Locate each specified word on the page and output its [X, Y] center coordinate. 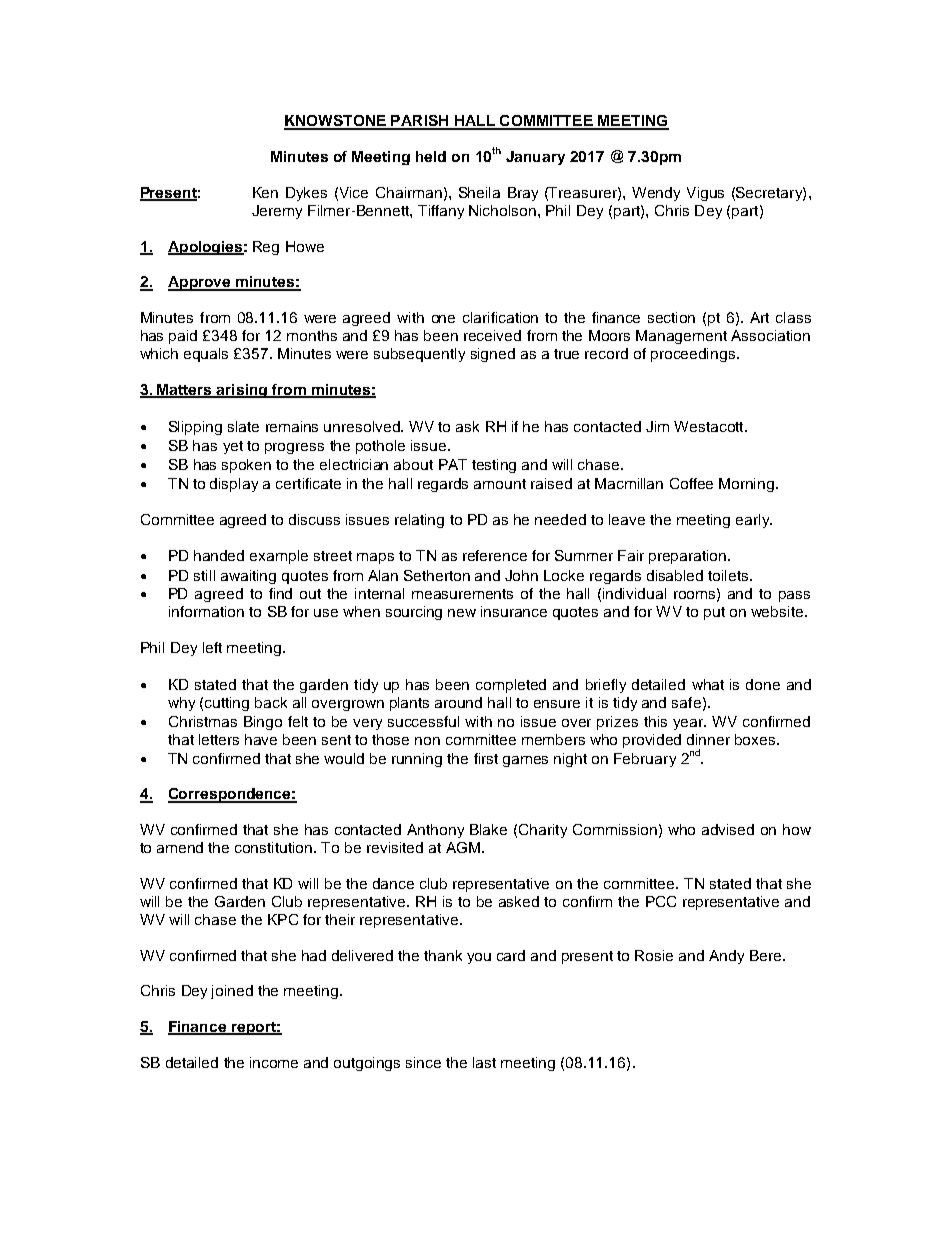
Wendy [656, 194]
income [274, 1062]
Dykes [306, 194]
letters [219, 739]
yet [233, 447]
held [431, 156]
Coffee [691, 483]
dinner [708, 739]
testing [494, 466]
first [486, 758]
